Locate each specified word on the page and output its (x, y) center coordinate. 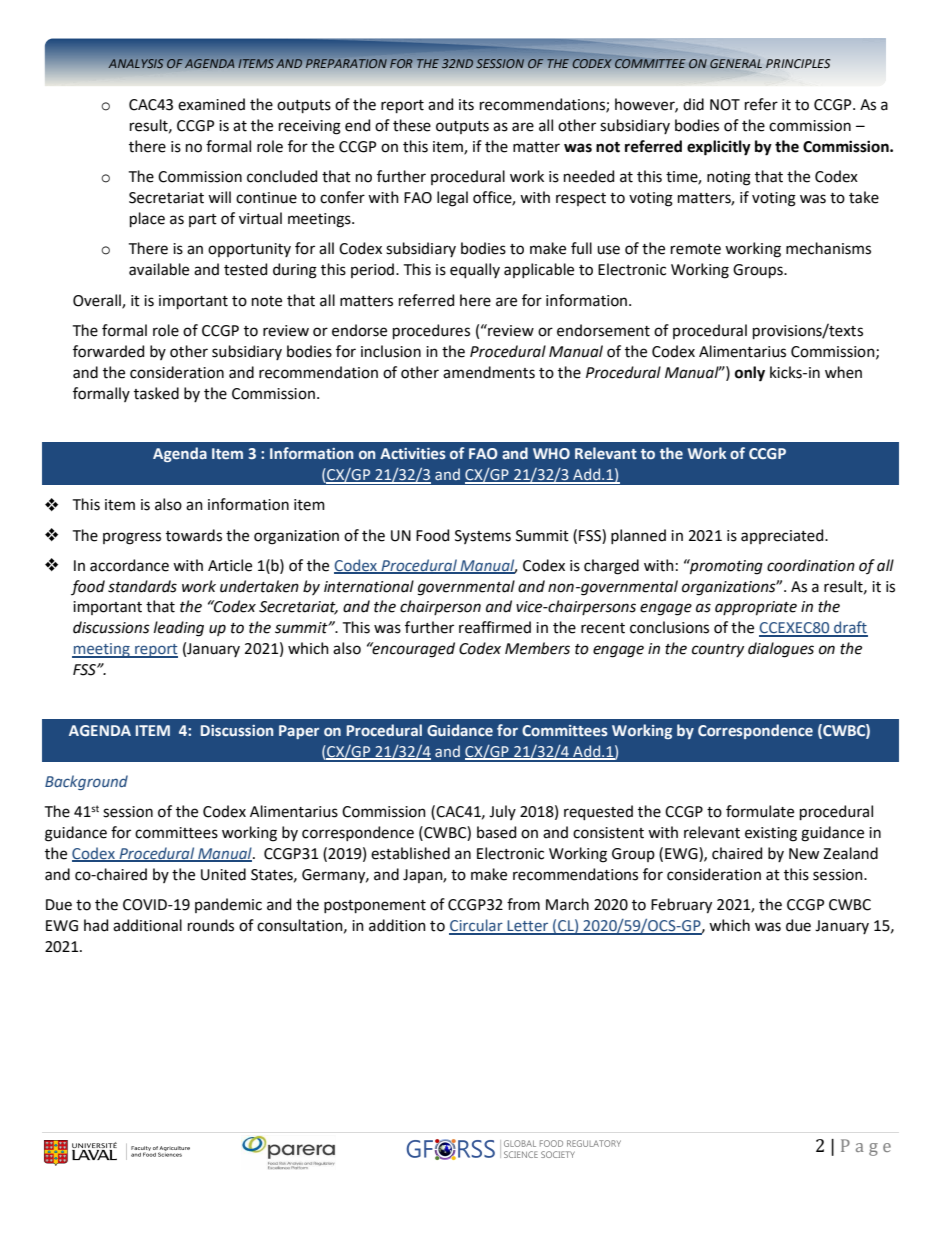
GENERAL (736, 63)
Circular (477, 926)
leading (179, 629)
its (466, 105)
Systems (483, 537)
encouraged (413, 650)
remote (696, 249)
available (159, 269)
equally (475, 270)
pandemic (228, 905)
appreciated (783, 536)
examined (211, 104)
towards (194, 535)
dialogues (781, 650)
